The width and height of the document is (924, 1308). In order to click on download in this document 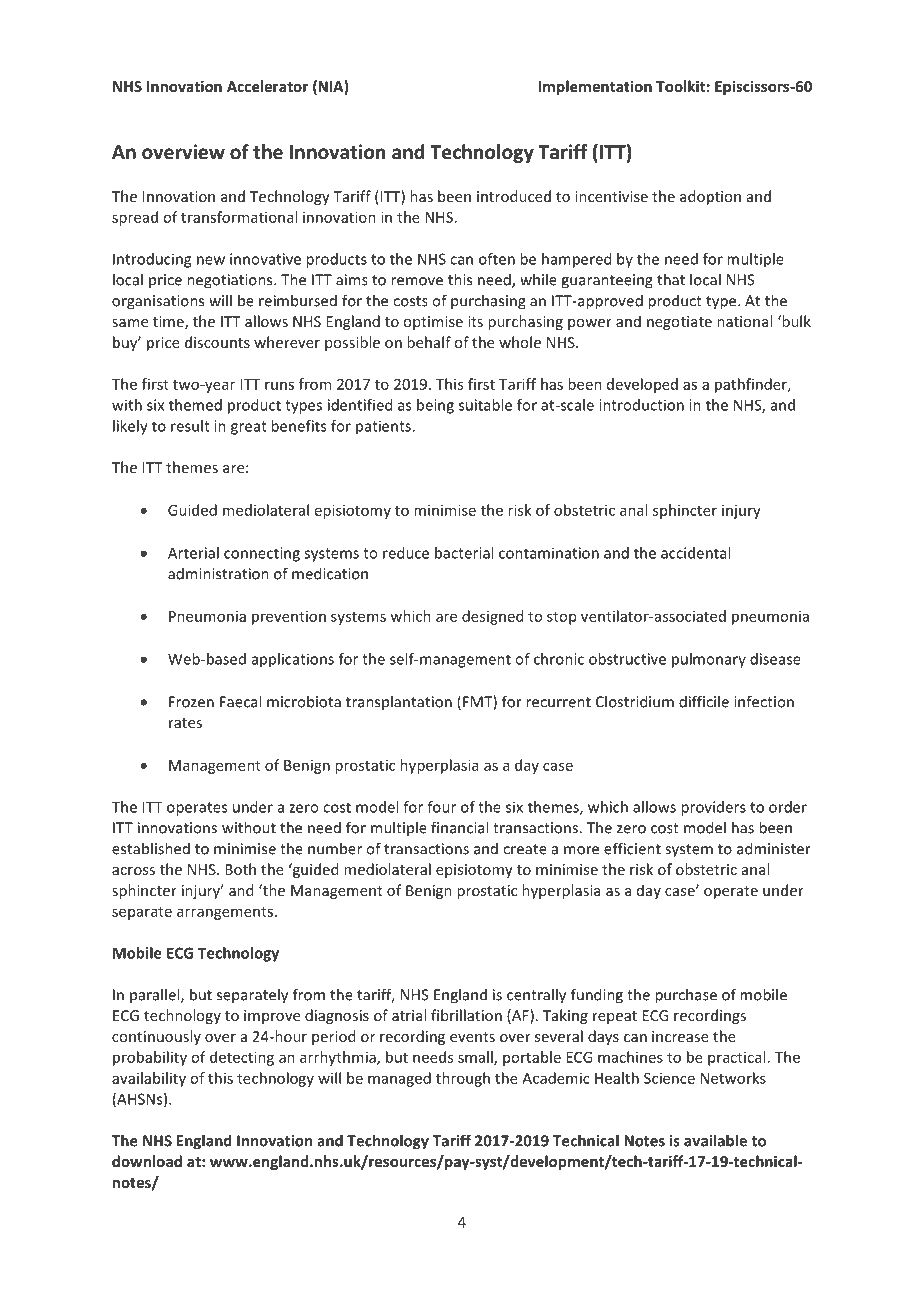, I will do `click(147, 1161)`.
